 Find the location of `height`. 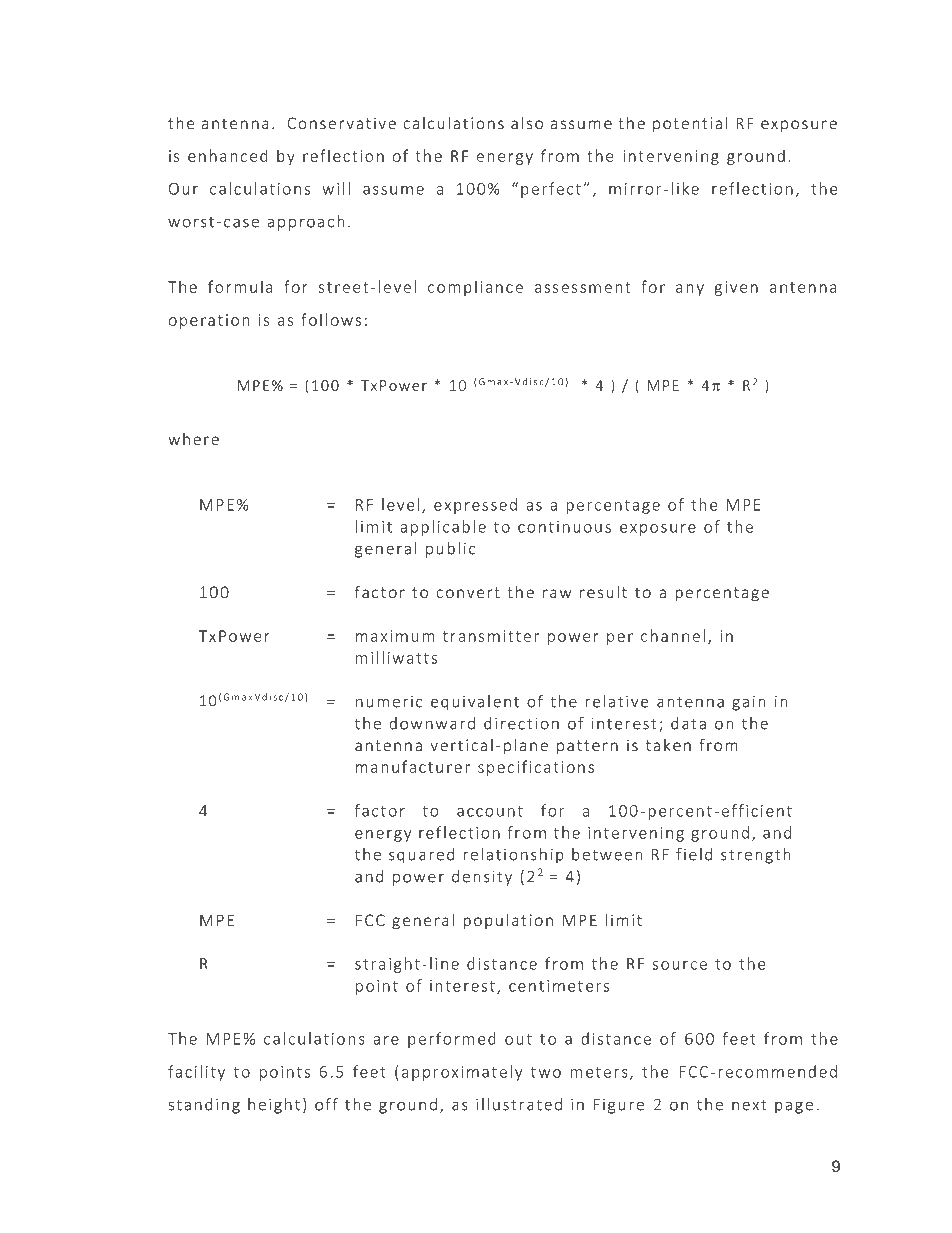

height is located at coordinates (274, 1106).
